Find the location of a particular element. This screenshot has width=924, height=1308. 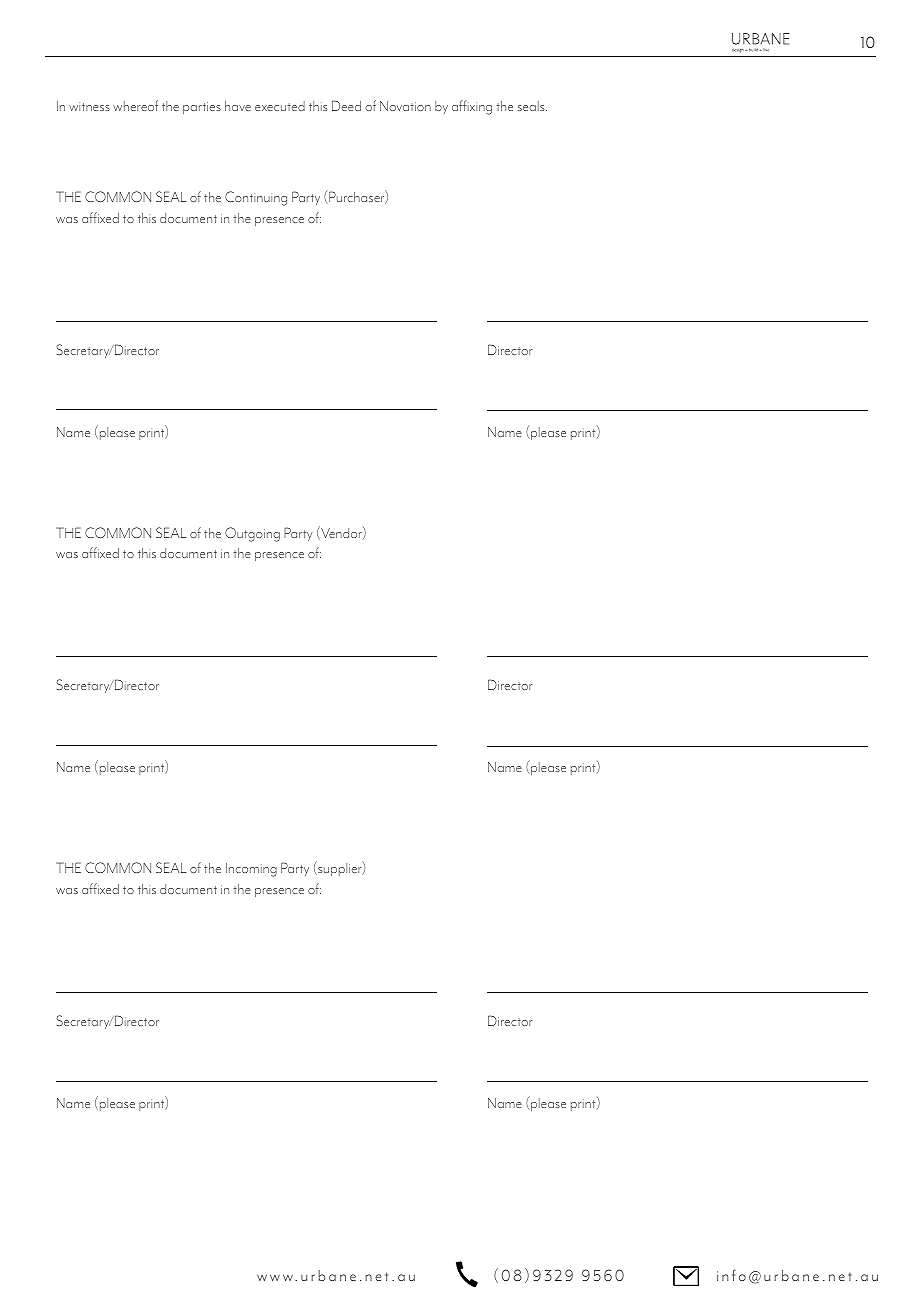

Deed is located at coordinates (346, 105).
